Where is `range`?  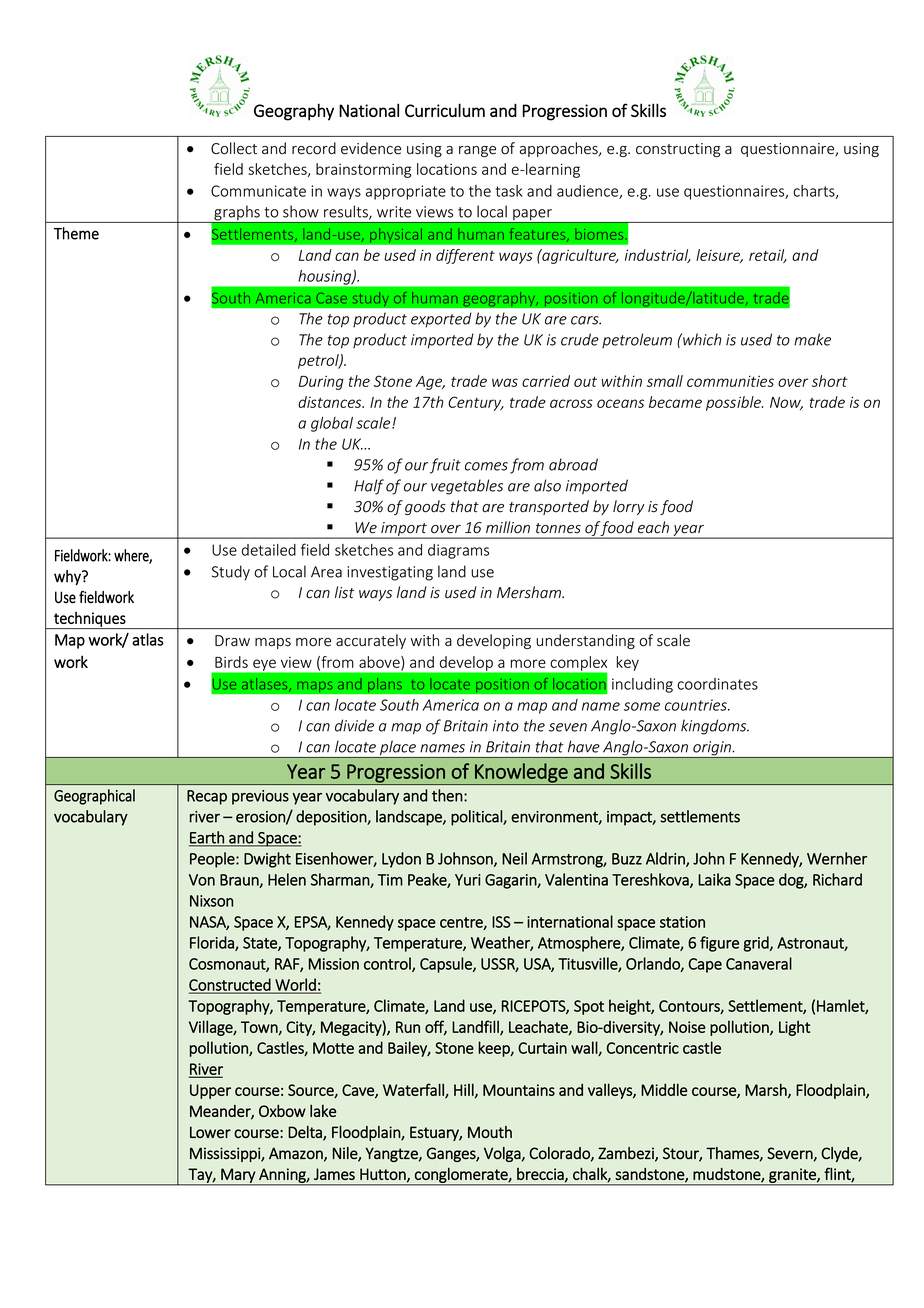 range is located at coordinates (477, 151).
